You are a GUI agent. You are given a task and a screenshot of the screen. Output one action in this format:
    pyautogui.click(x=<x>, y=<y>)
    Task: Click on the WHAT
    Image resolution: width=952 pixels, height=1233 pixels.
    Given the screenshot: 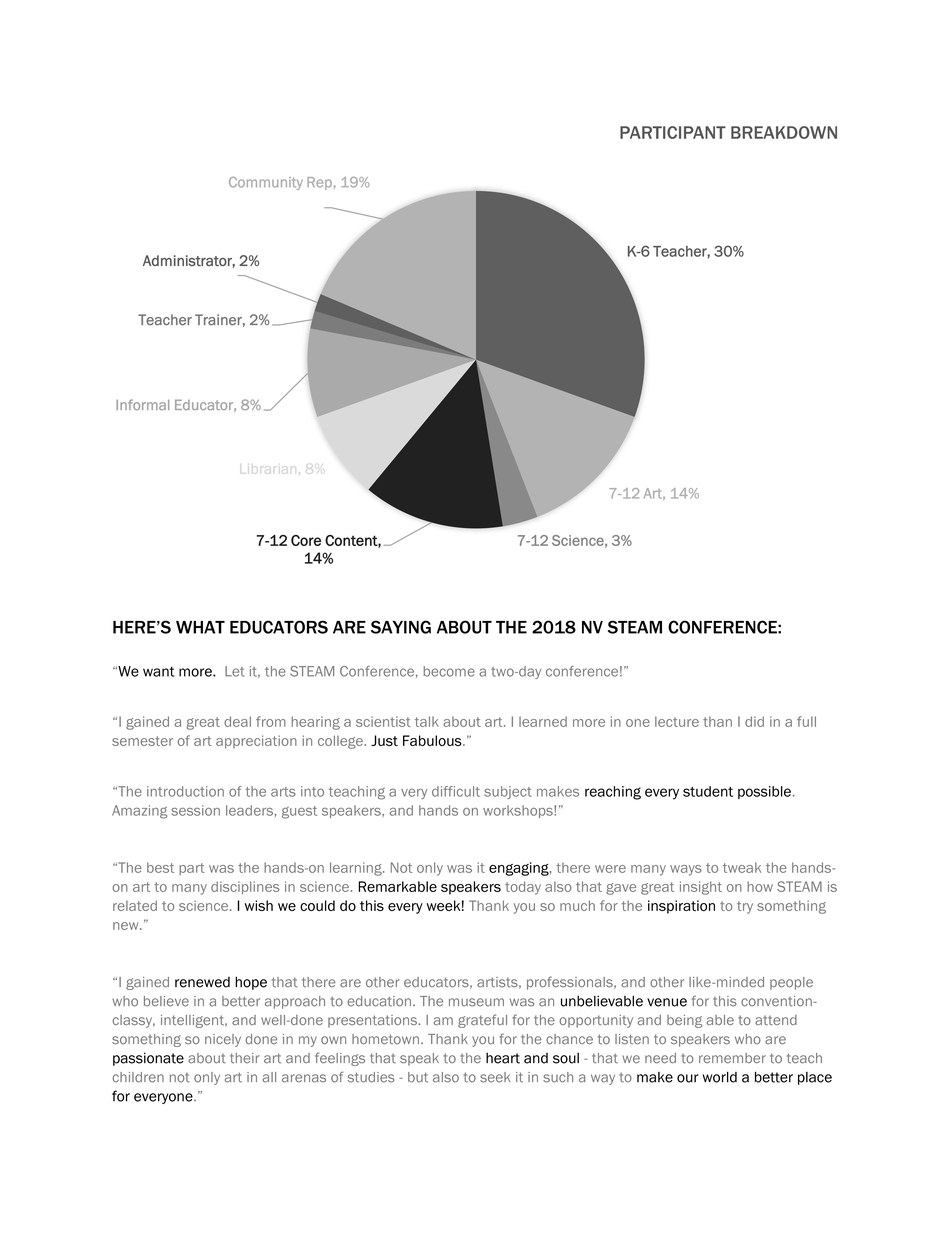 What is the action you would take?
    pyautogui.click(x=200, y=627)
